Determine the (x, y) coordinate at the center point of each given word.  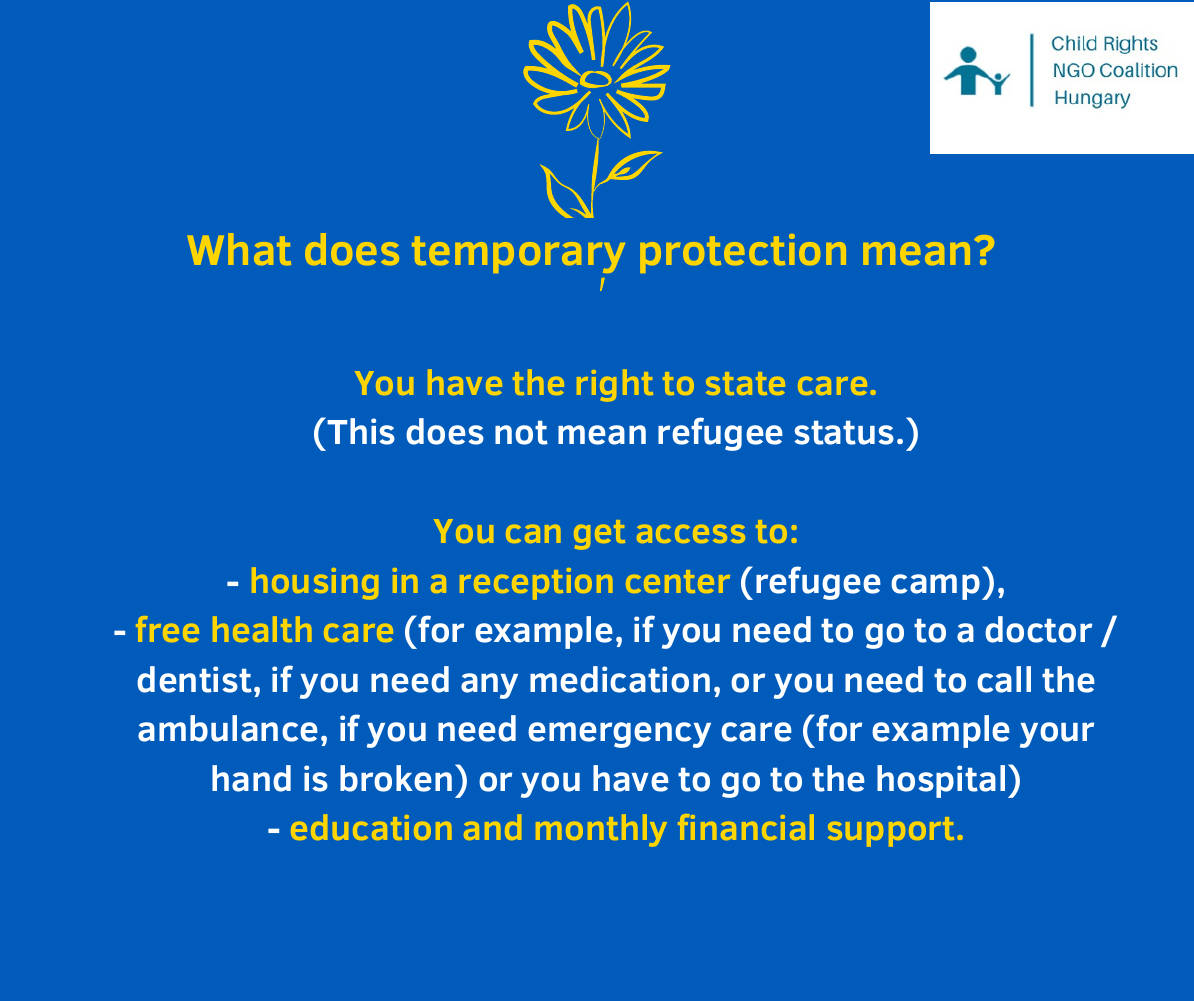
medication (620, 679)
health (262, 629)
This (361, 431)
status (844, 433)
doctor (1038, 629)
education (371, 827)
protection (743, 253)
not (521, 433)
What (239, 249)
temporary (518, 254)
